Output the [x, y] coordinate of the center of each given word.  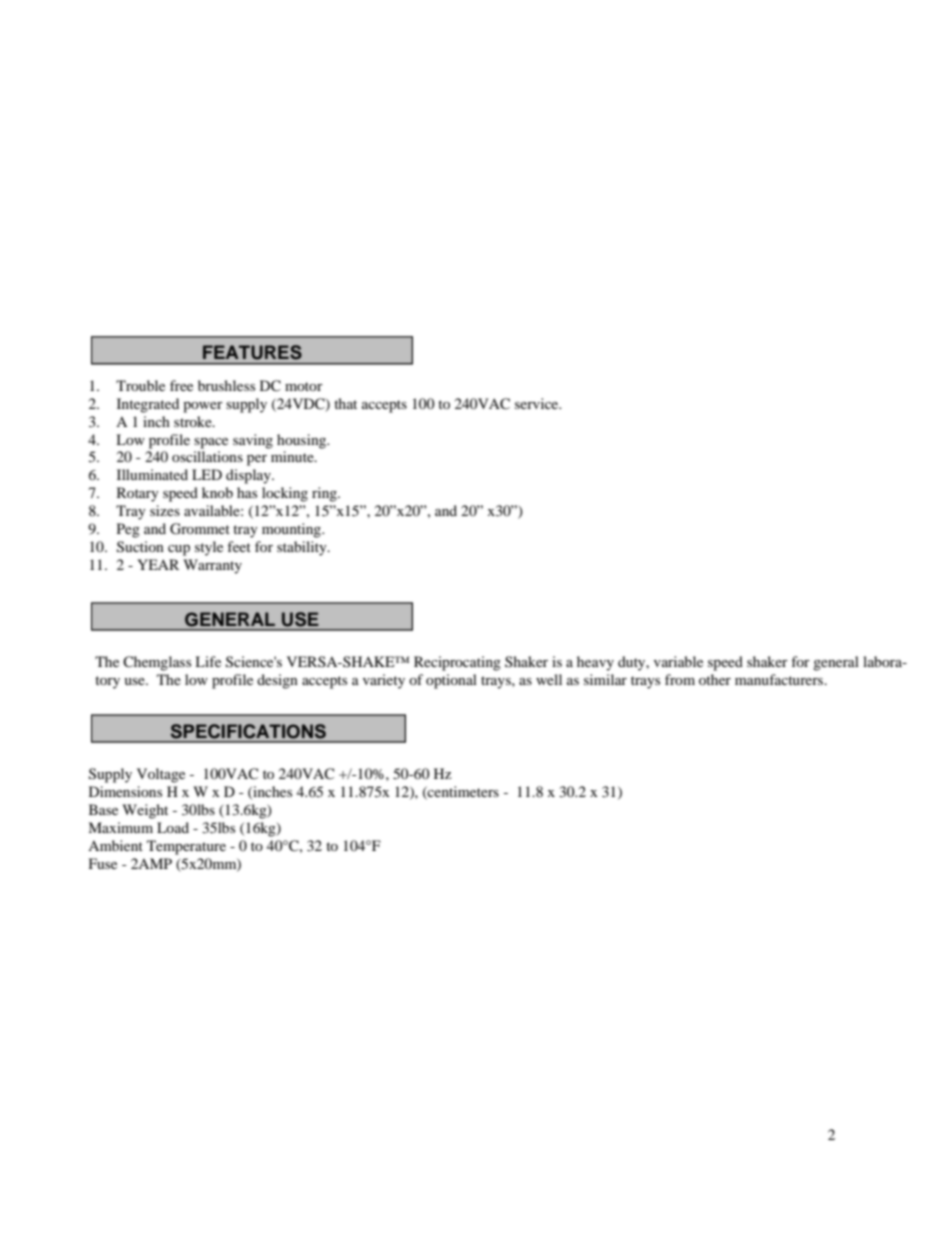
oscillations [207, 456]
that [345, 403]
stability [303, 548]
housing [303, 441]
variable [678, 661]
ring [325, 494]
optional [451, 681]
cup [179, 550]
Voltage [161, 775]
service [538, 403]
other [715, 679]
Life [208, 661]
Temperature [186, 847]
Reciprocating [457, 663]
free [181, 385]
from [680, 679]
